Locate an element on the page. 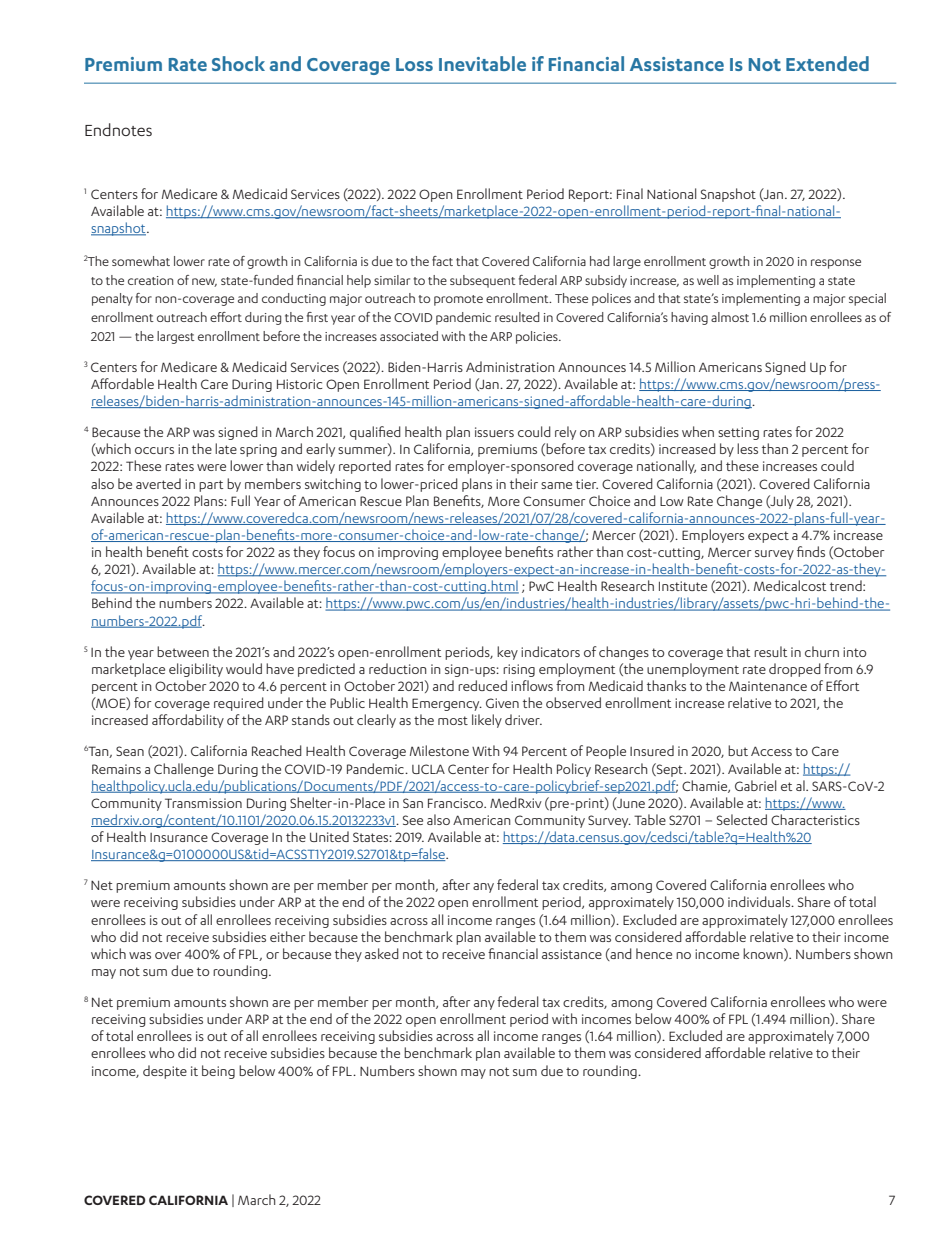 This page has height=1233, width=952. Shock is located at coordinates (238, 63).
